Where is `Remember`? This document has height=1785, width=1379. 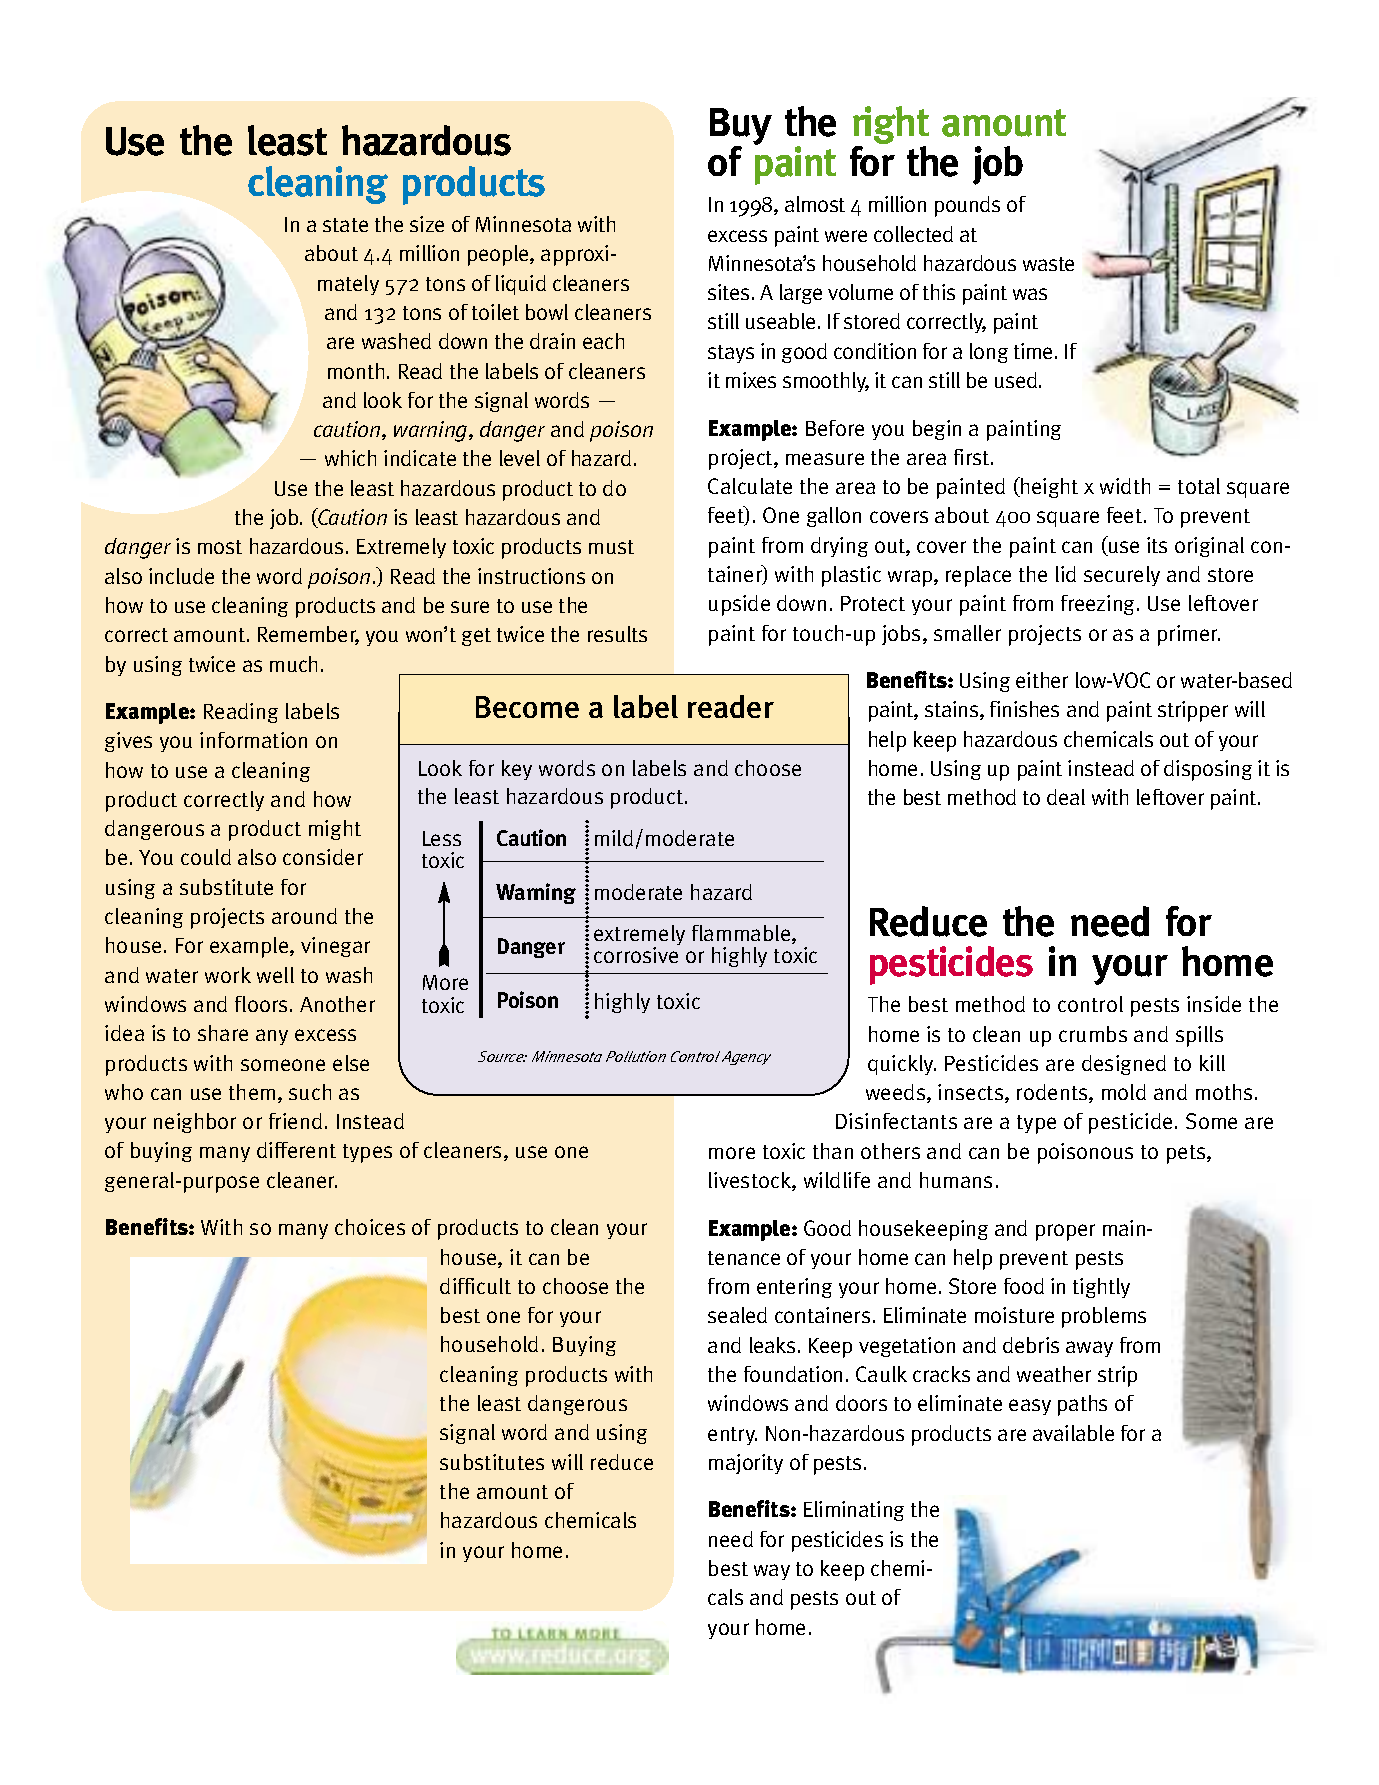
Remember is located at coordinates (308, 635).
